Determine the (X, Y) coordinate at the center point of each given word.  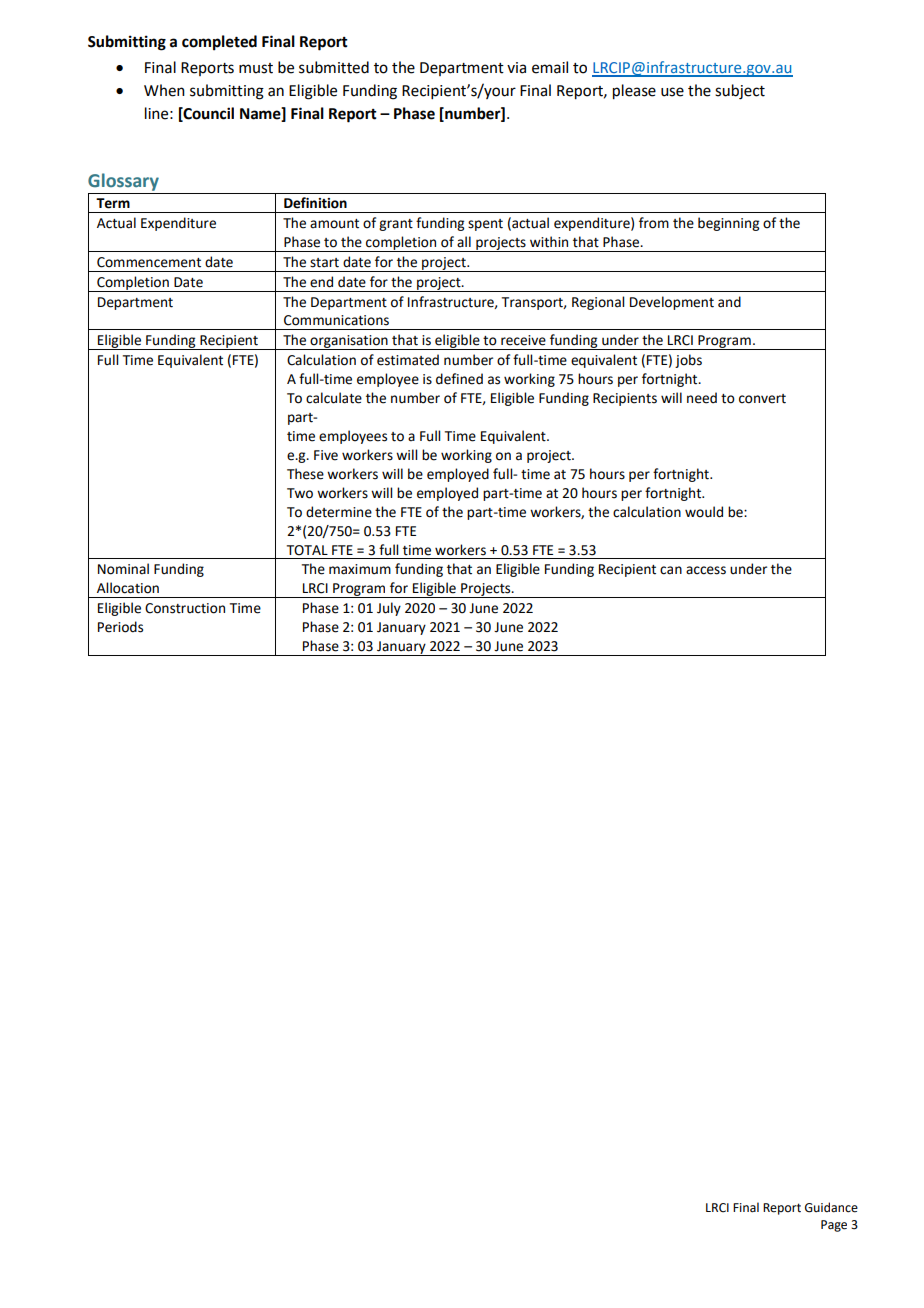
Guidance (831, 1207)
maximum (360, 569)
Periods (120, 627)
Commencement (149, 262)
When (164, 90)
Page (834, 1226)
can (671, 570)
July (389, 609)
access (706, 570)
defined (459, 379)
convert (762, 399)
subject (740, 92)
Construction (185, 608)
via (516, 68)
